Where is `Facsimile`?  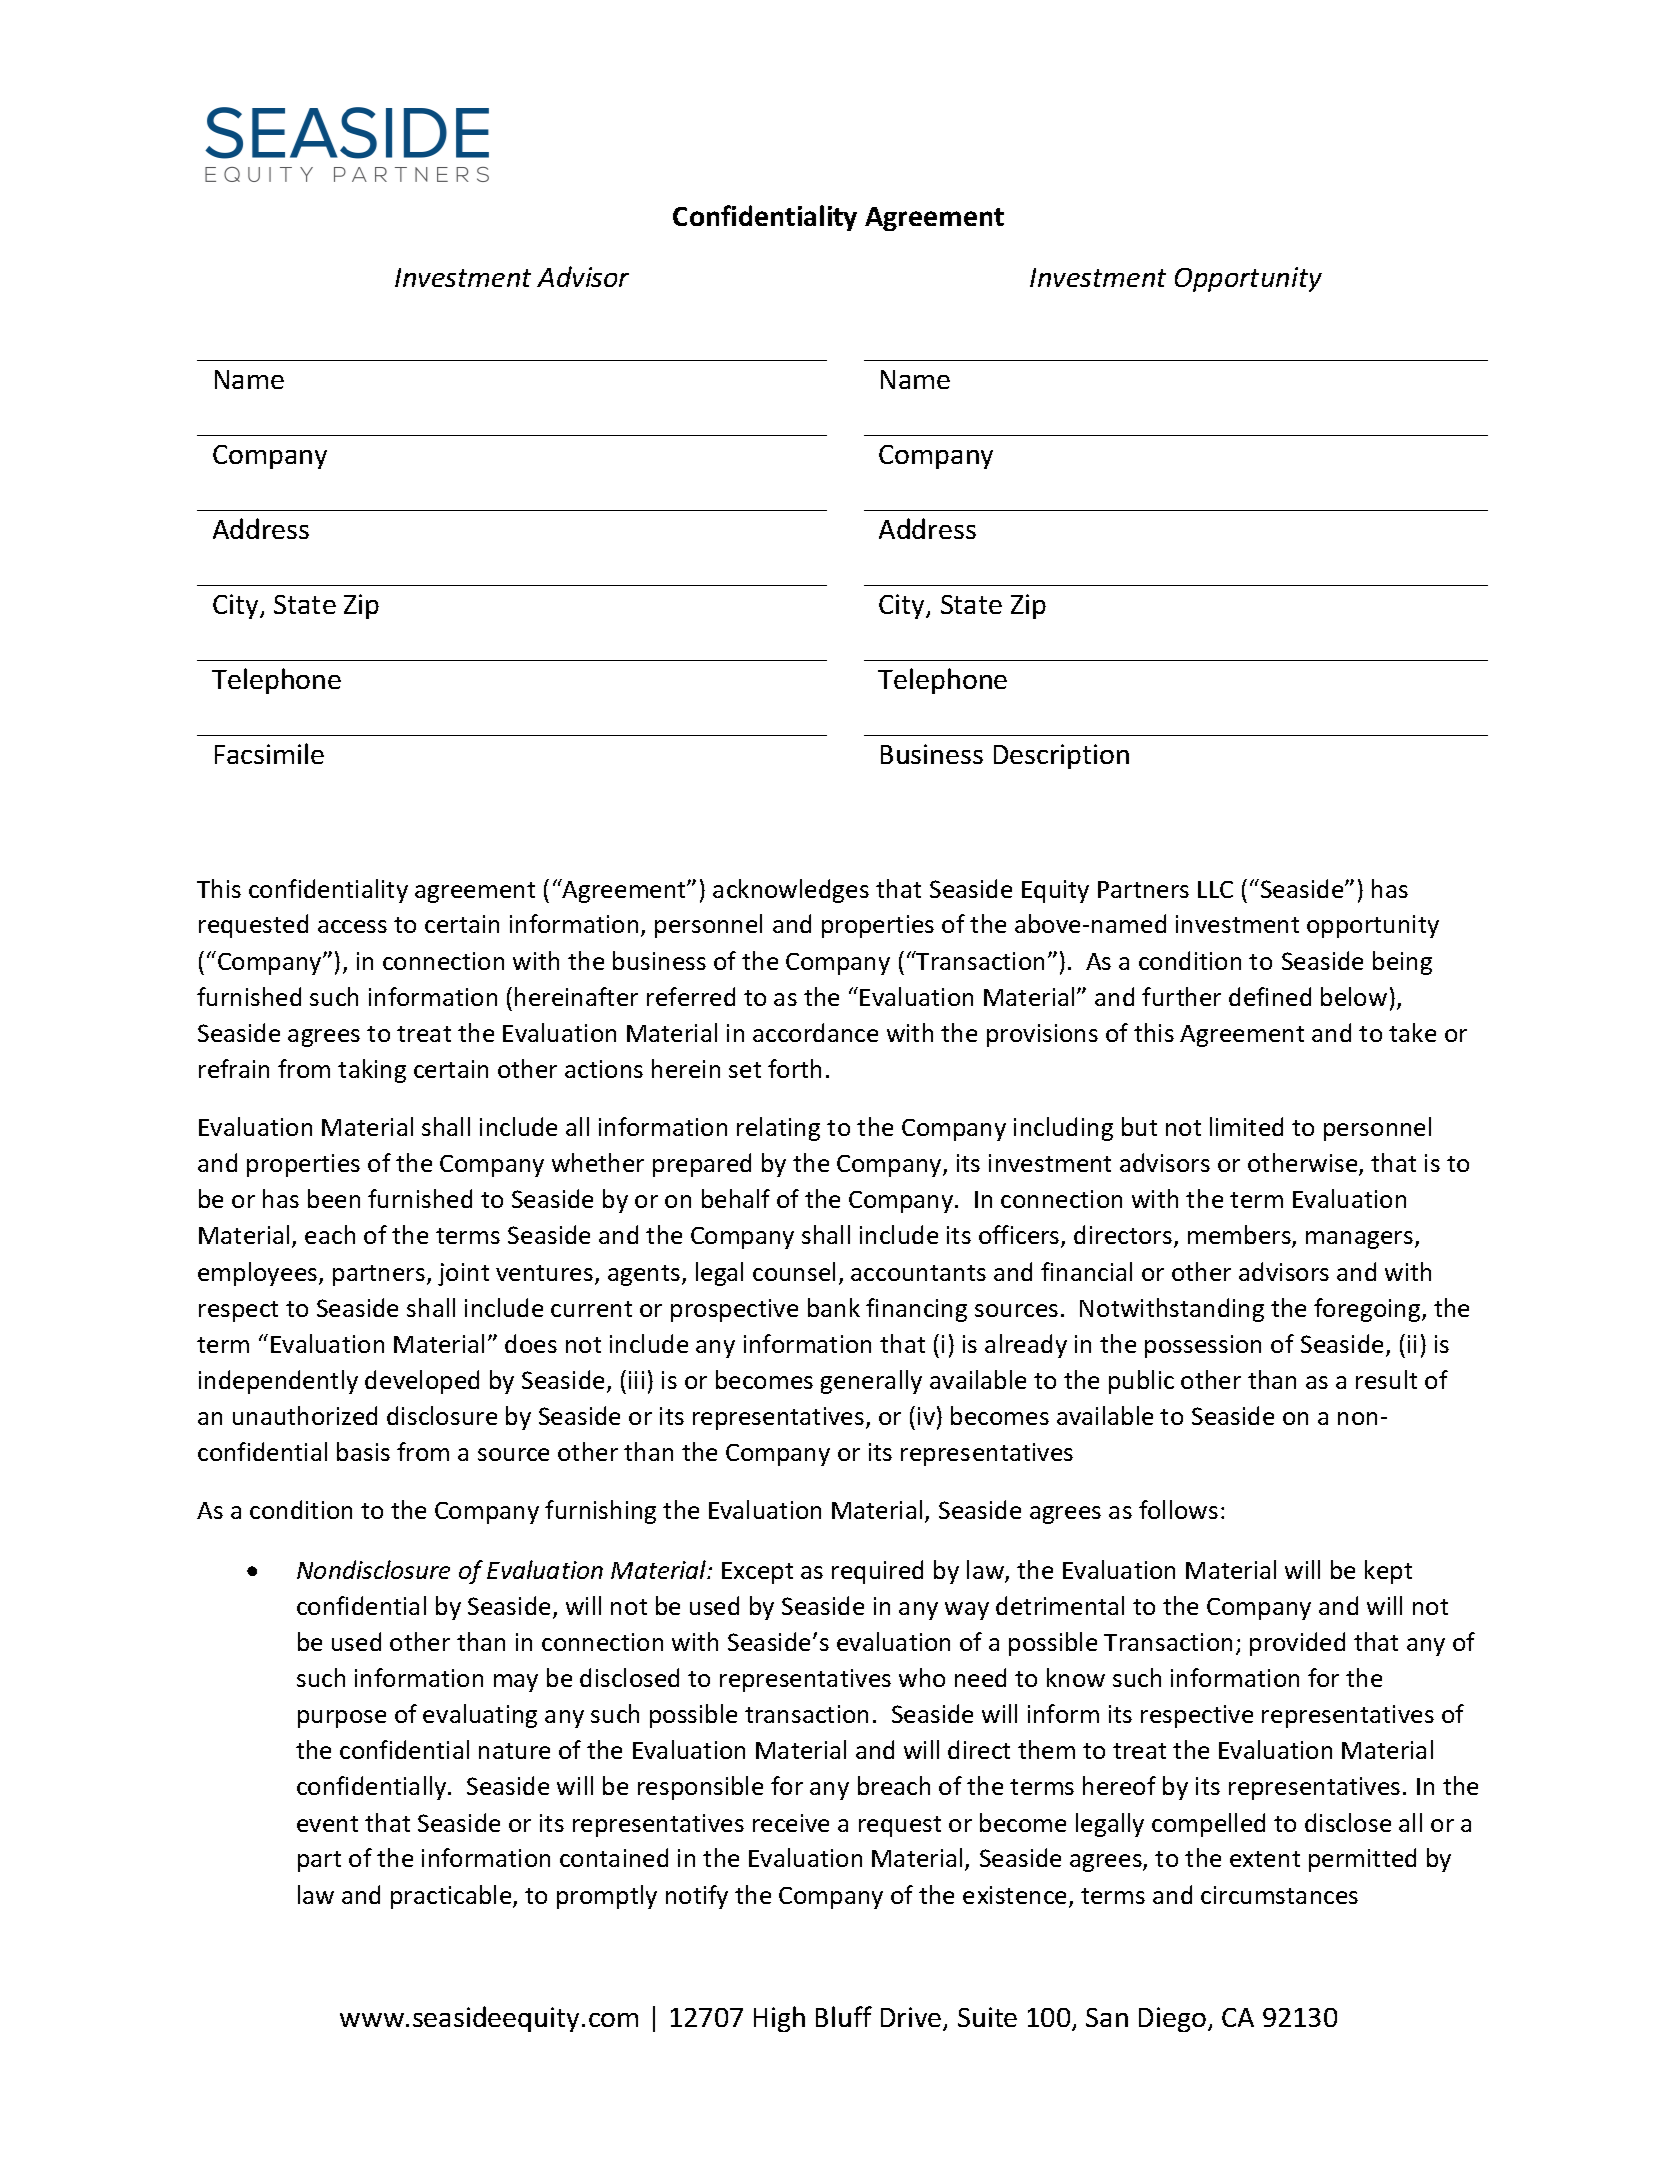 Facsimile is located at coordinates (269, 753).
